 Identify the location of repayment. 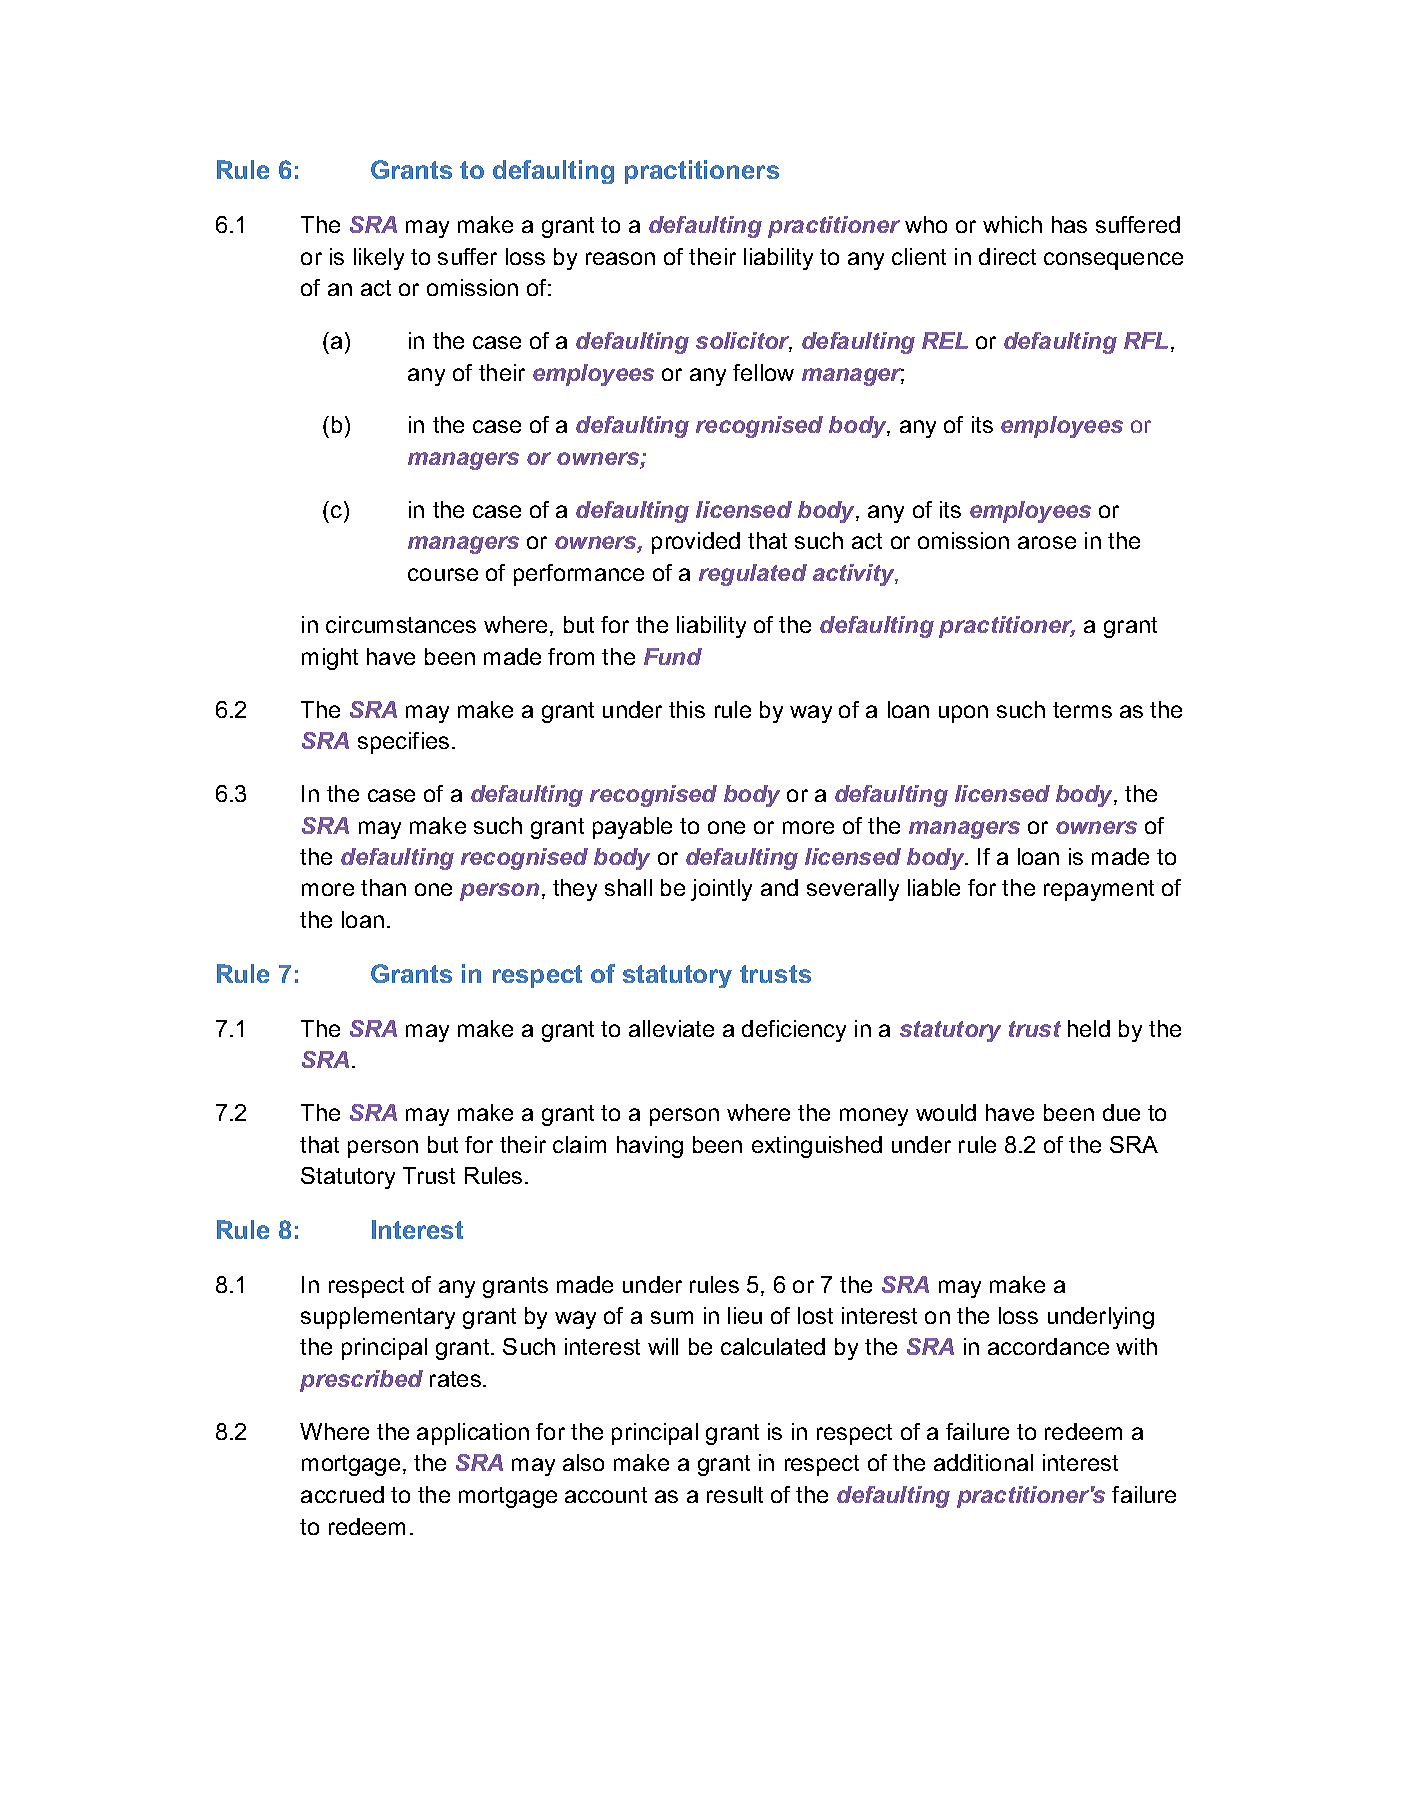
(1099, 890).
